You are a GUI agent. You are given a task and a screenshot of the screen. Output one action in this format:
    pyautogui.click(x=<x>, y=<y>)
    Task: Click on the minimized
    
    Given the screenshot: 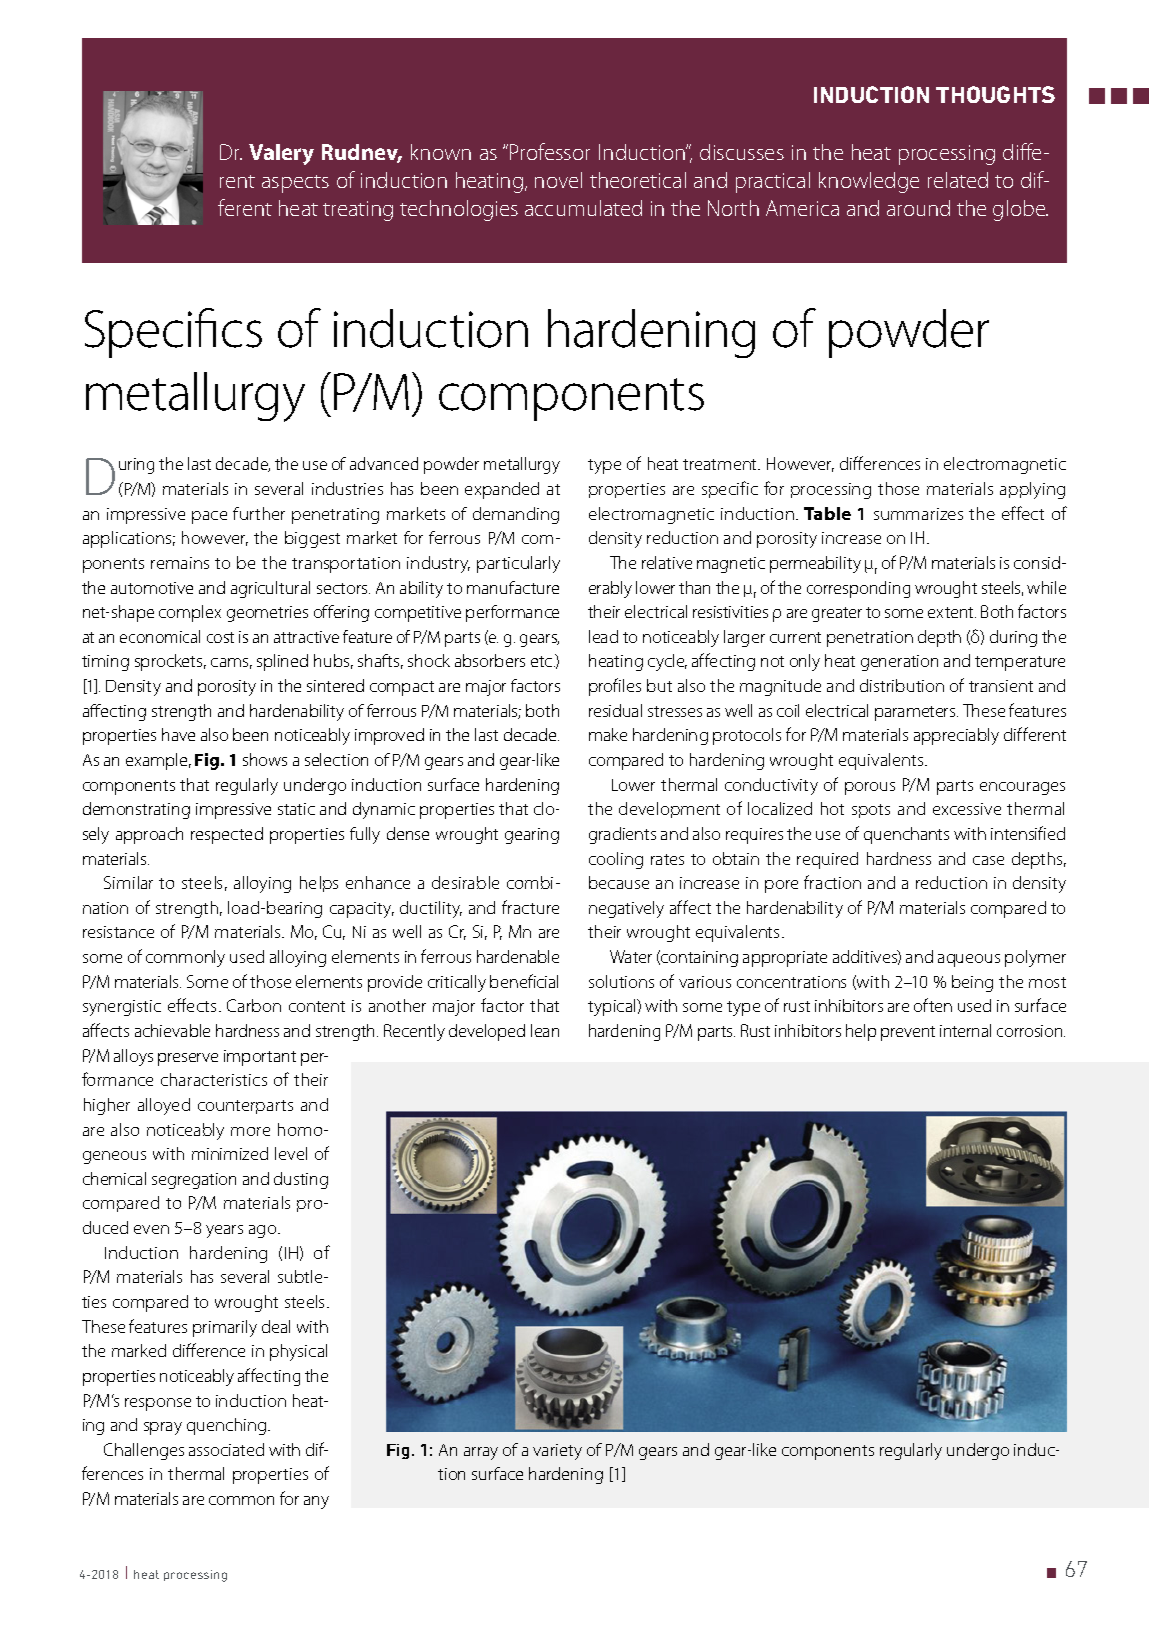 What is the action you would take?
    pyautogui.click(x=230, y=1153)
